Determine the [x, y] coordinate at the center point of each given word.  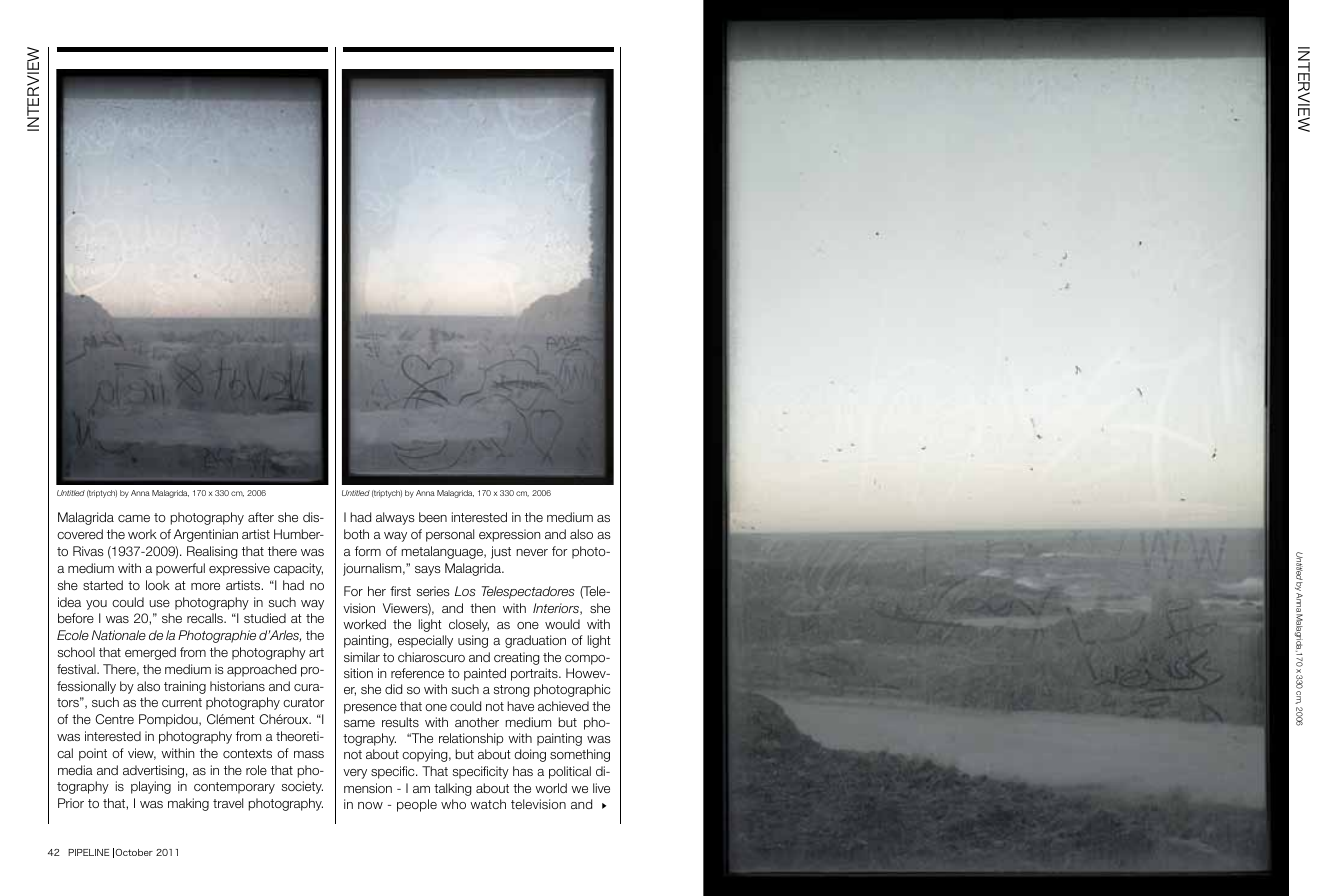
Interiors [557, 609]
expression [509, 535]
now [370, 805]
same [359, 723]
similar [362, 657]
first [400, 591]
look [158, 585]
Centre [114, 719]
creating [516, 658]
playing [151, 787]
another [477, 722]
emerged [150, 653]
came [134, 518]
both [356, 534]
